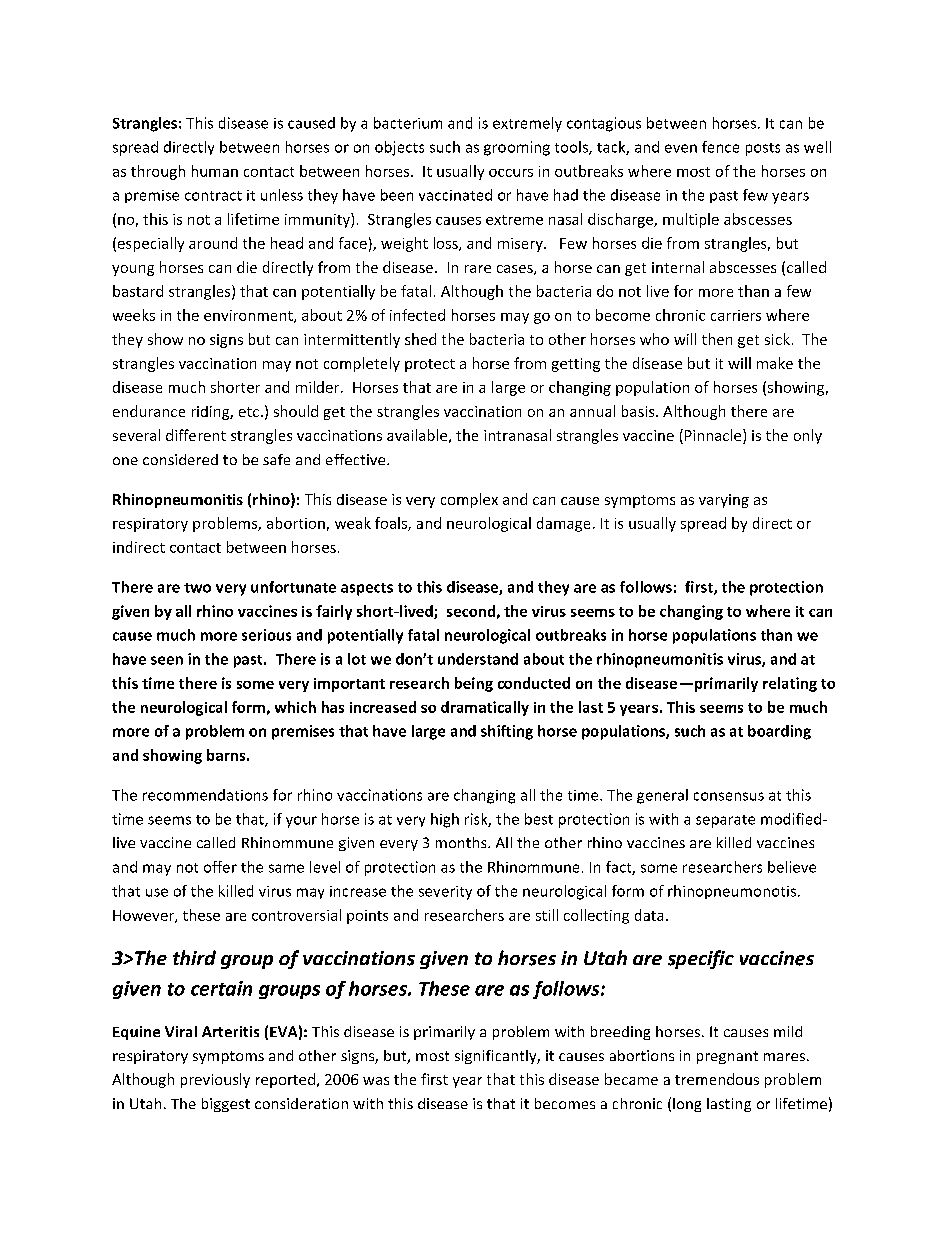  Describe the element at coordinates (478, 659) in the screenshot. I see `understand` at that location.
